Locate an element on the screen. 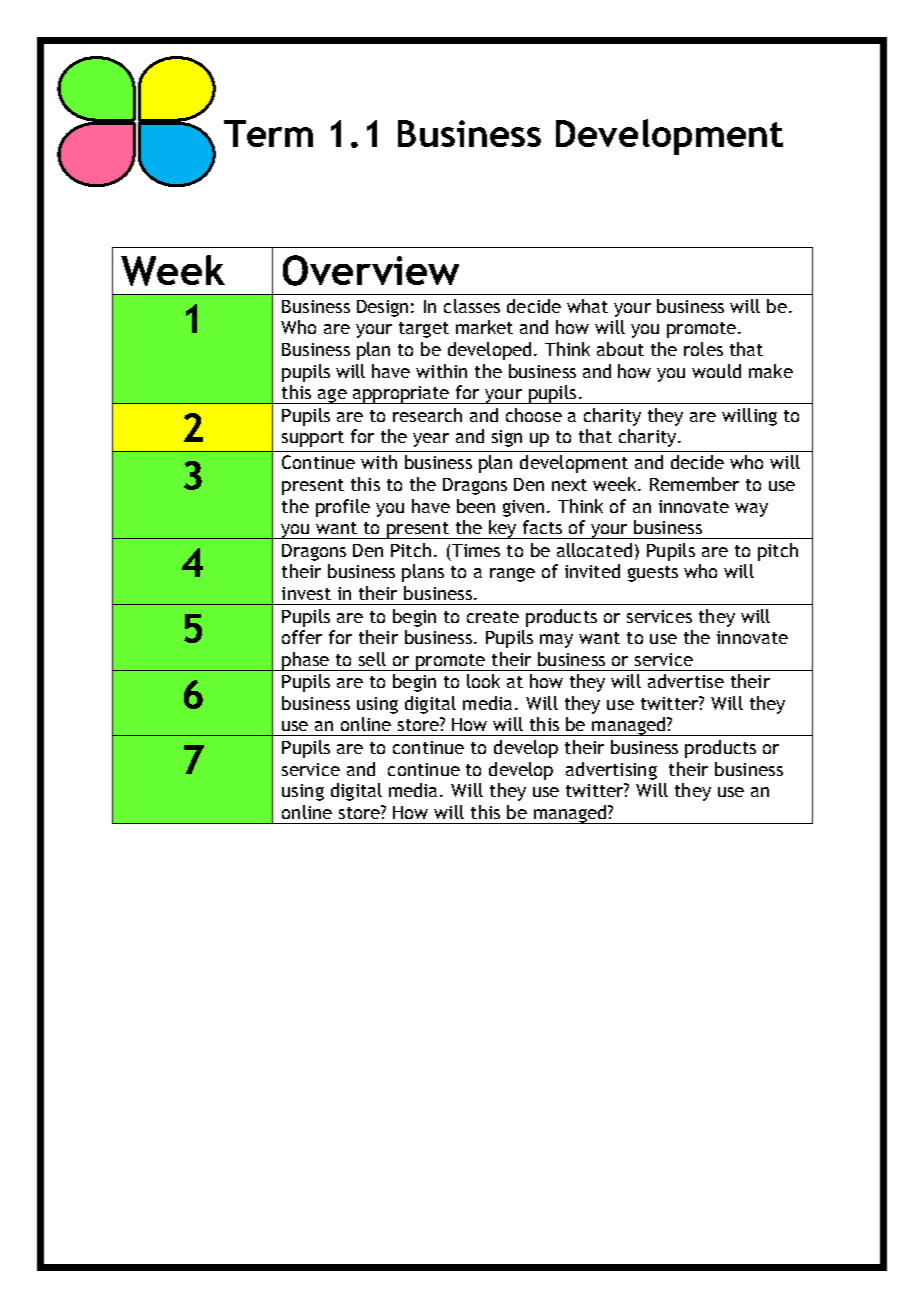  classes is located at coordinates (472, 306).
